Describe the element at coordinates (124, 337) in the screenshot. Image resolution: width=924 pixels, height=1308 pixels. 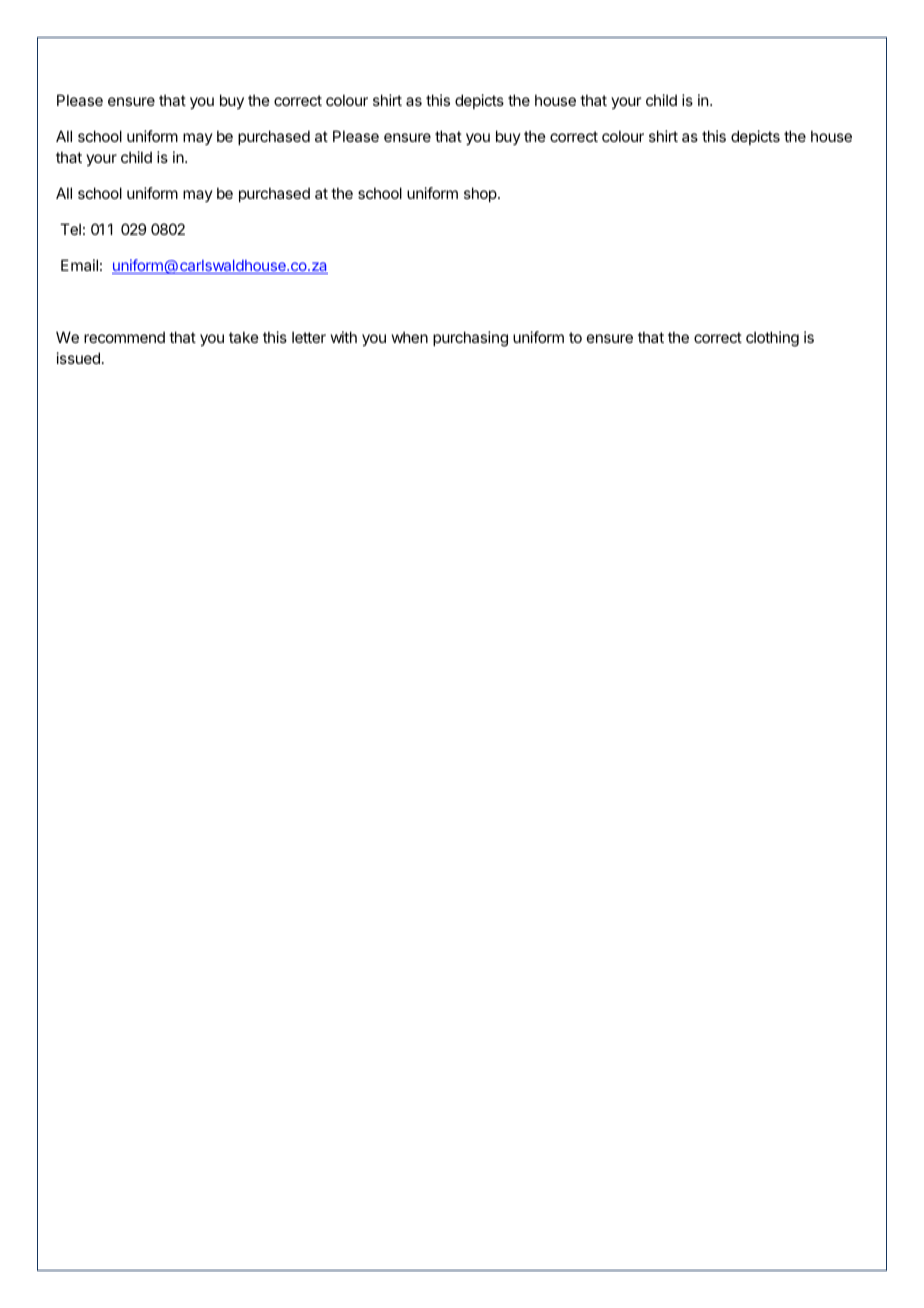
I see `recommend` at that location.
